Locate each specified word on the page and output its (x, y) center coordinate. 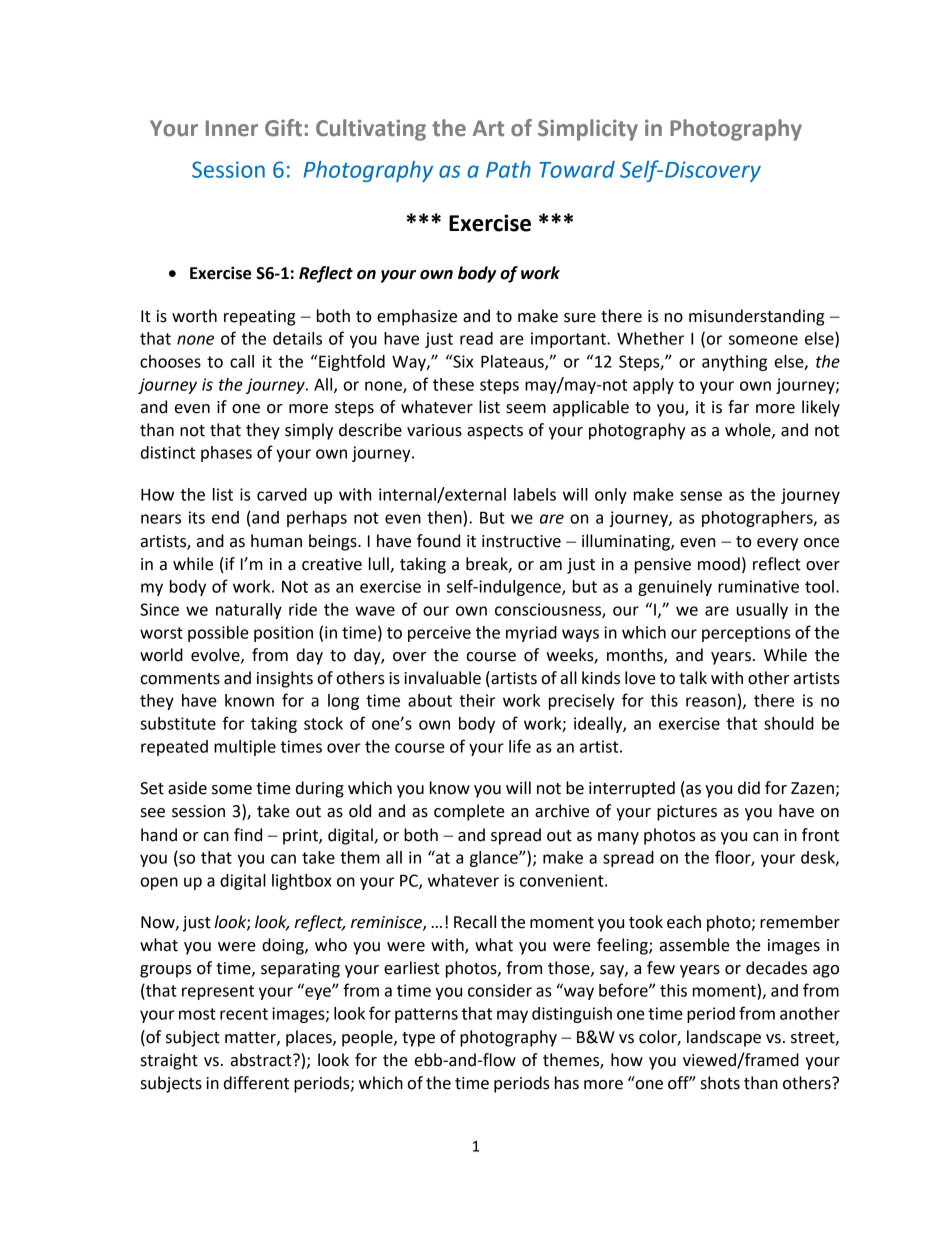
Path (508, 169)
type (418, 1039)
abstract (262, 1060)
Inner (232, 128)
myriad (531, 634)
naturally (249, 611)
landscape (724, 1038)
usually (762, 611)
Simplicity (588, 130)
